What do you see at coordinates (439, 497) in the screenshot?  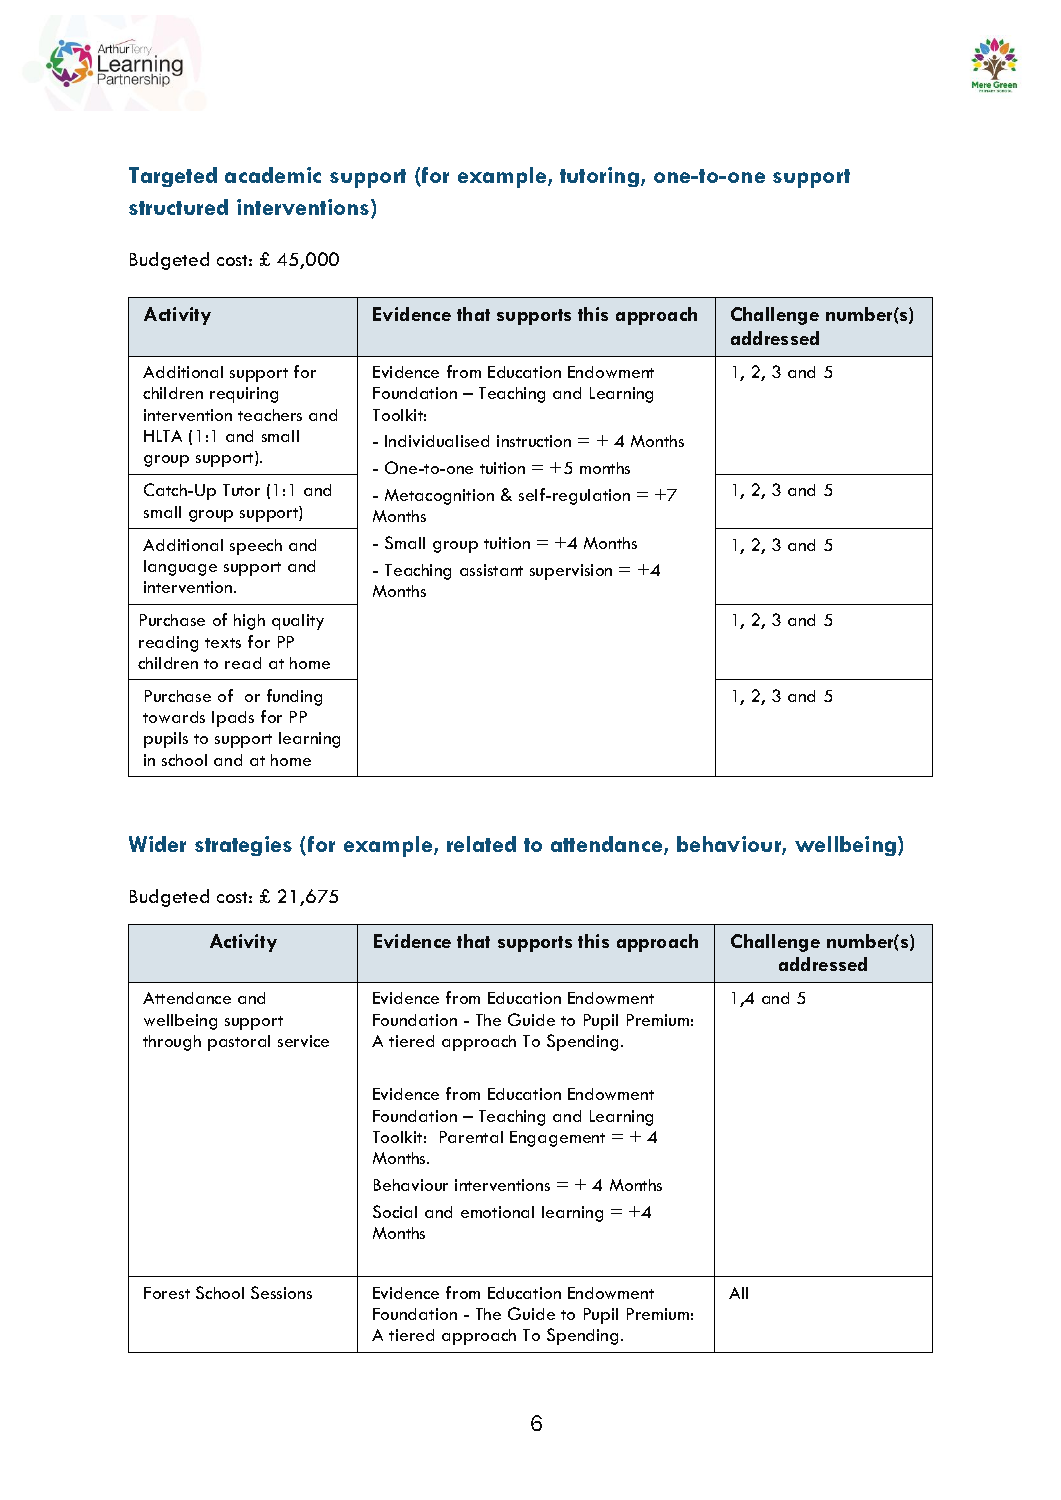 I see `Metacognition` at bounding box center [439, 497].
